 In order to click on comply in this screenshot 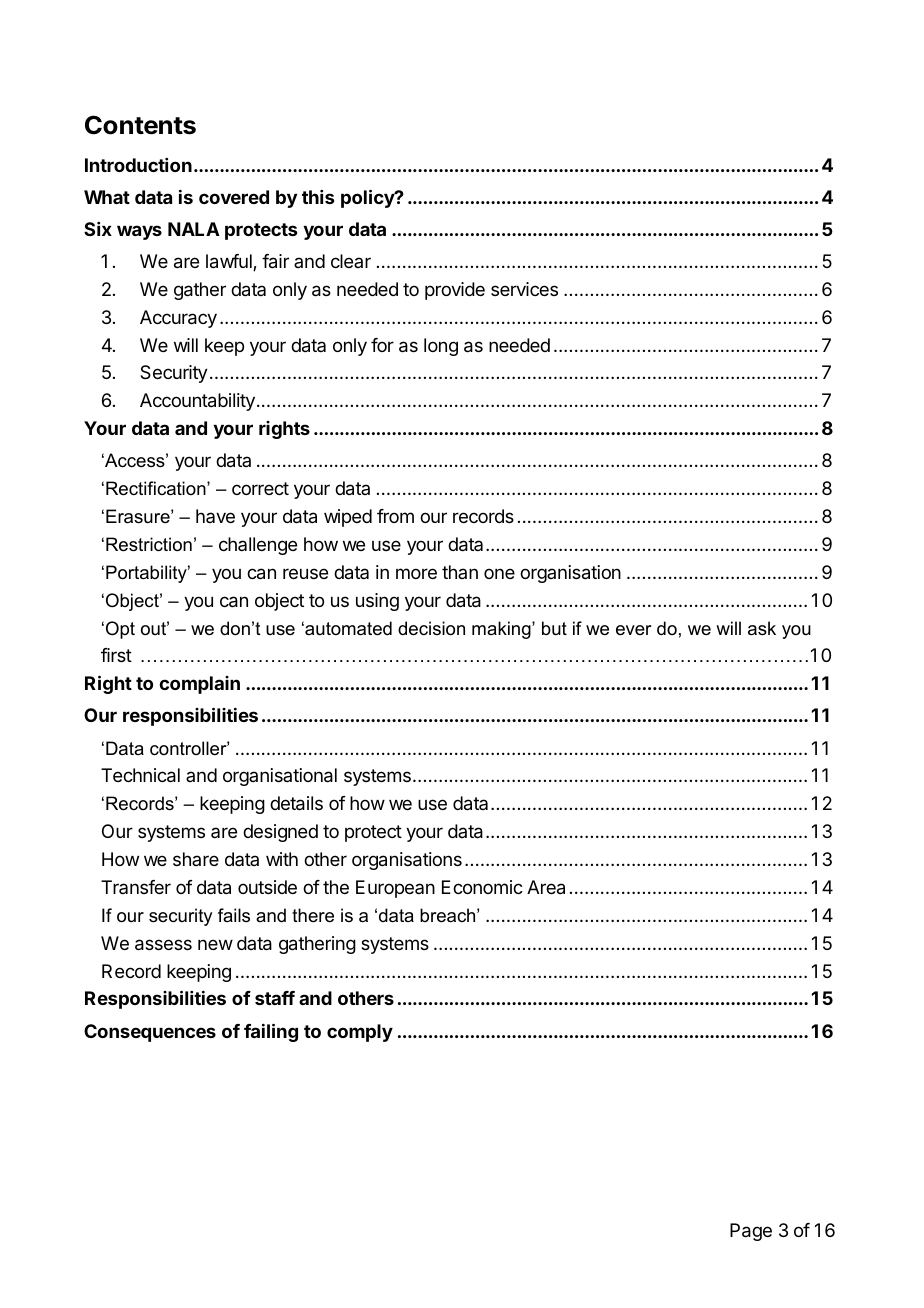, I will do `click(360, 1033)`.
